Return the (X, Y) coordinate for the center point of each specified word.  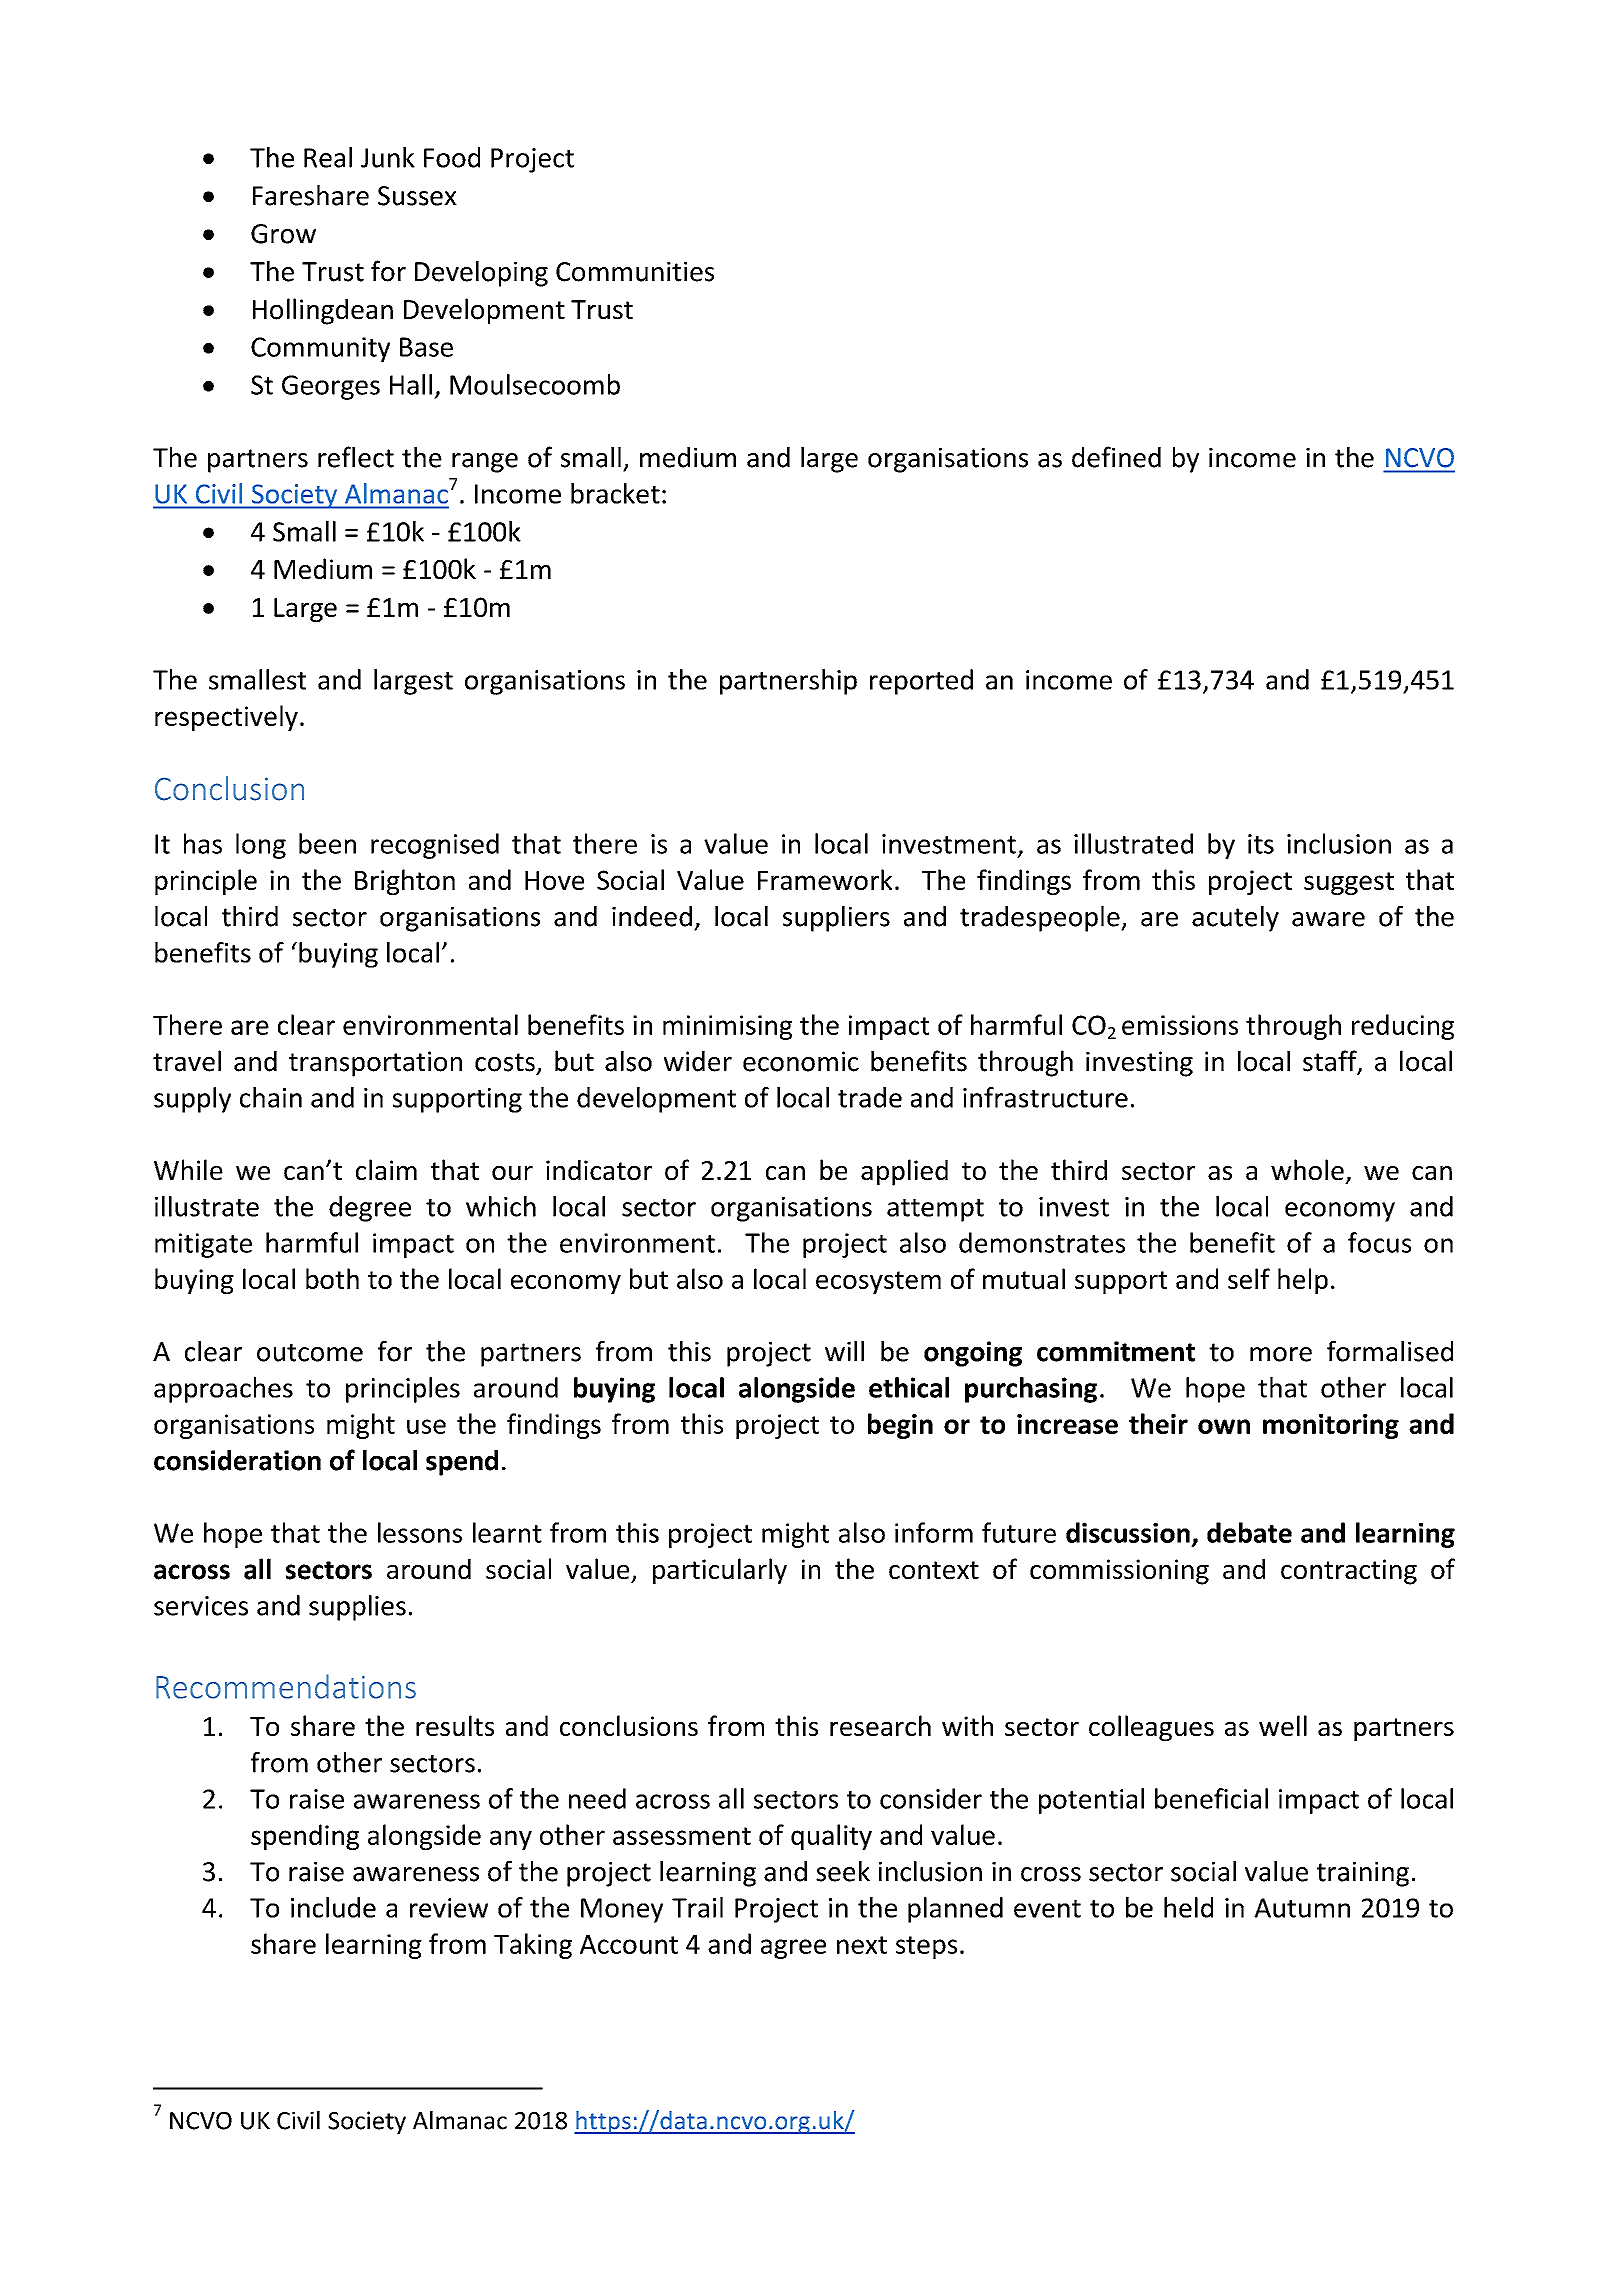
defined (1116, 457)
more (1281, 1354)
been (327, 843)
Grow (283, 234)
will (844, 1351)
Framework (825, 879)
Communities (635, 271)
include (333, 1907)
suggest (1349, 883)
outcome (310, 1352)
